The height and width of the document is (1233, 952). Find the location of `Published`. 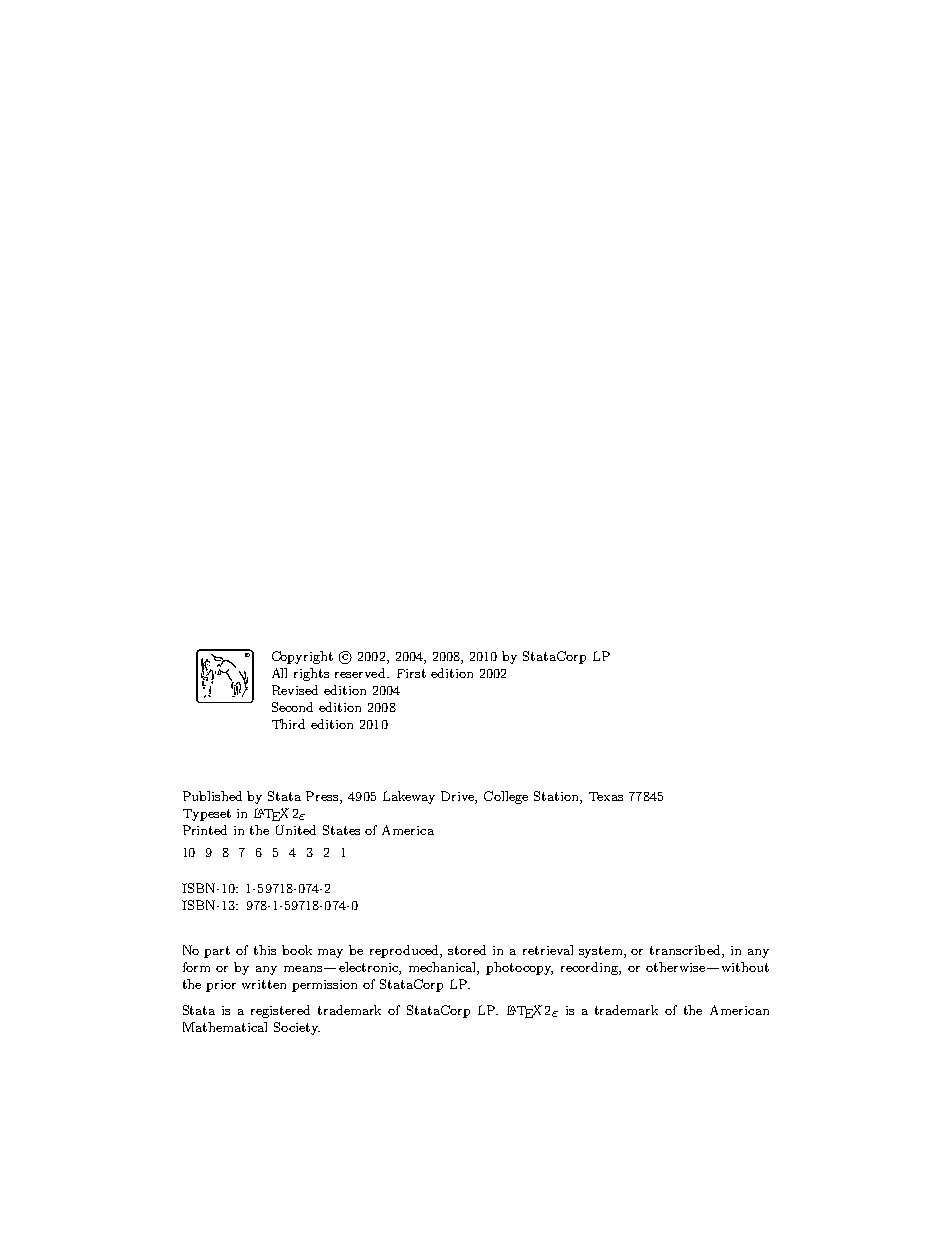

Published is located at coordinates (212, 796).
